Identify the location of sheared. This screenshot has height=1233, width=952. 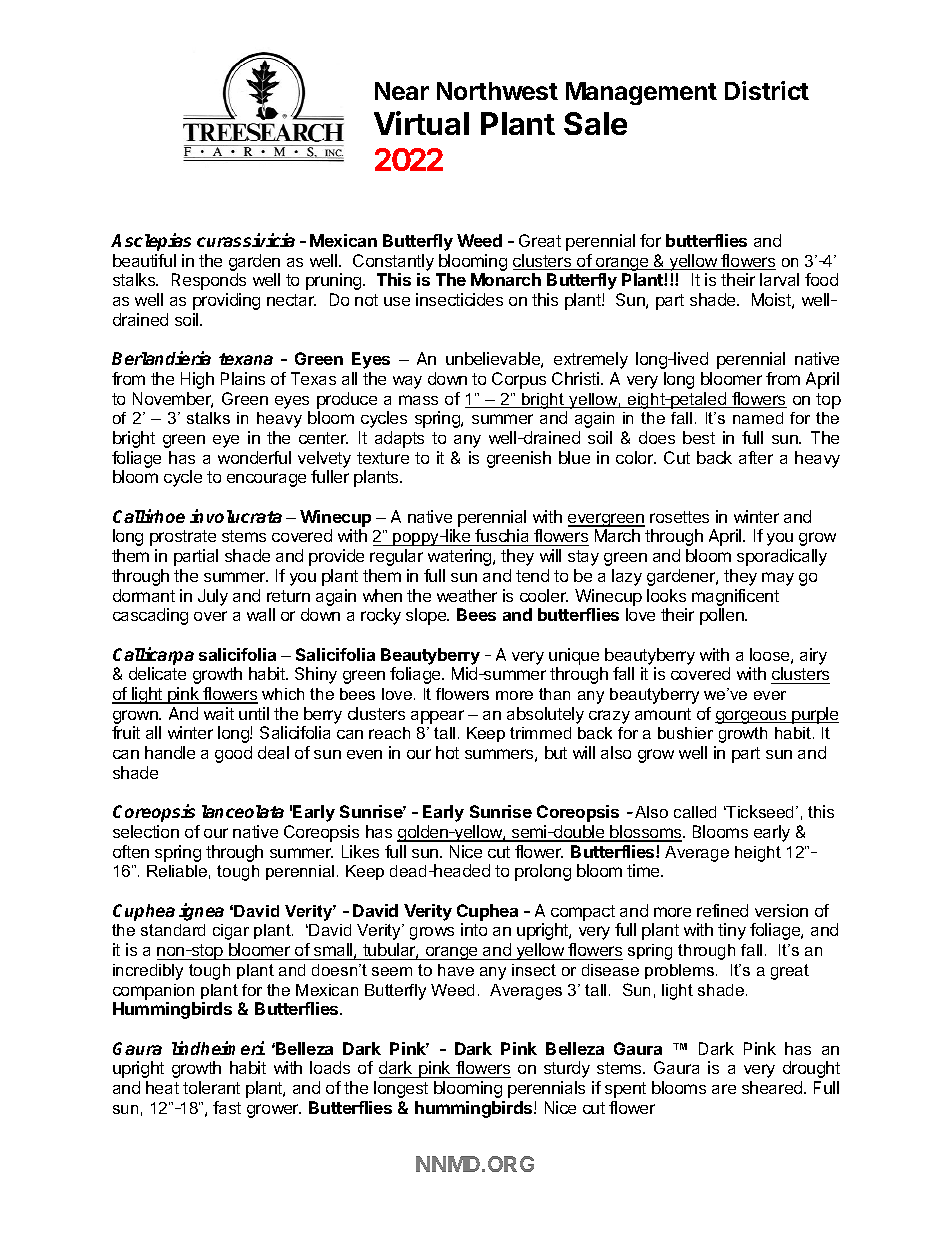
(773, 1087).
